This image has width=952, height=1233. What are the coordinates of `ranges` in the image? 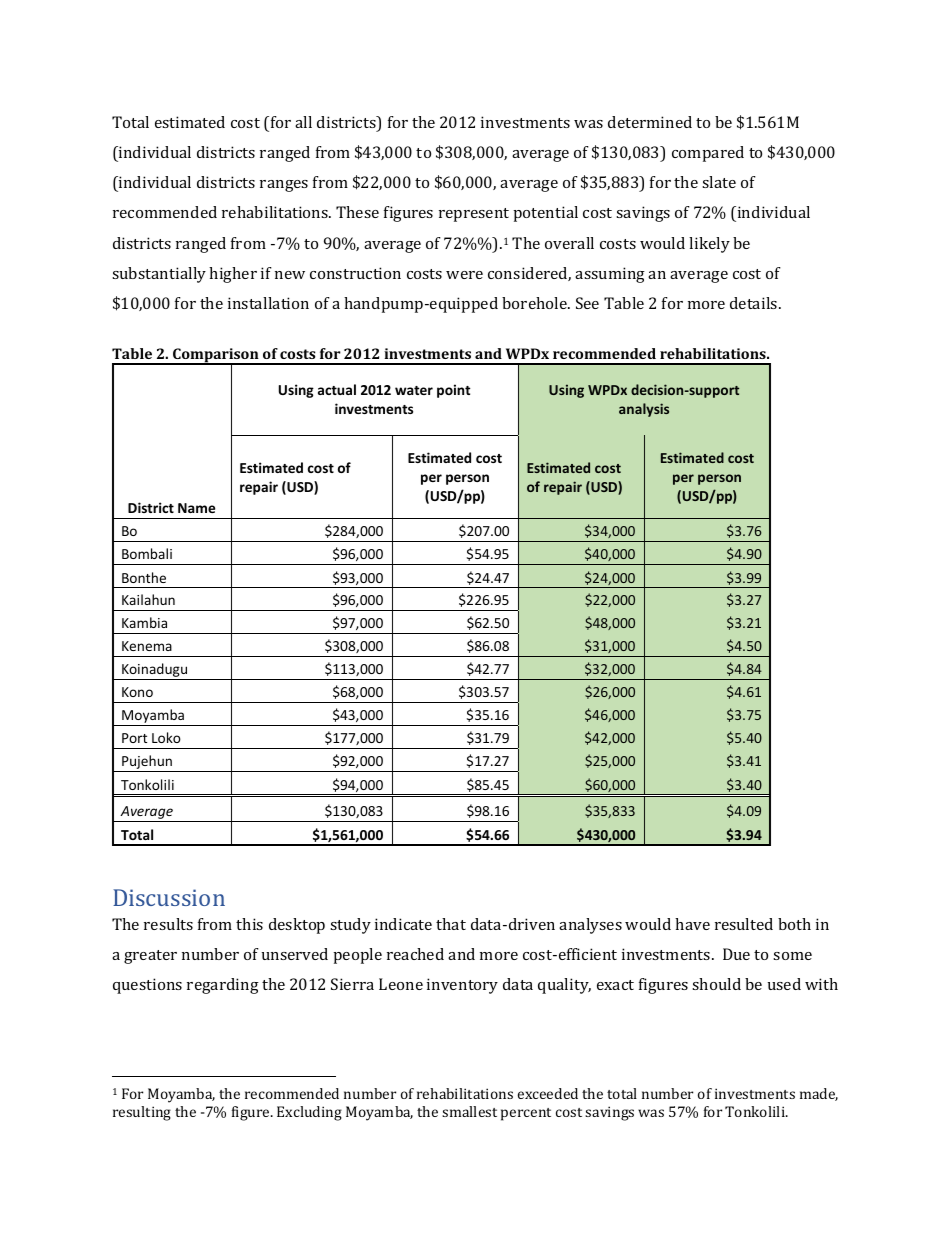 It's located at (284, 186).
